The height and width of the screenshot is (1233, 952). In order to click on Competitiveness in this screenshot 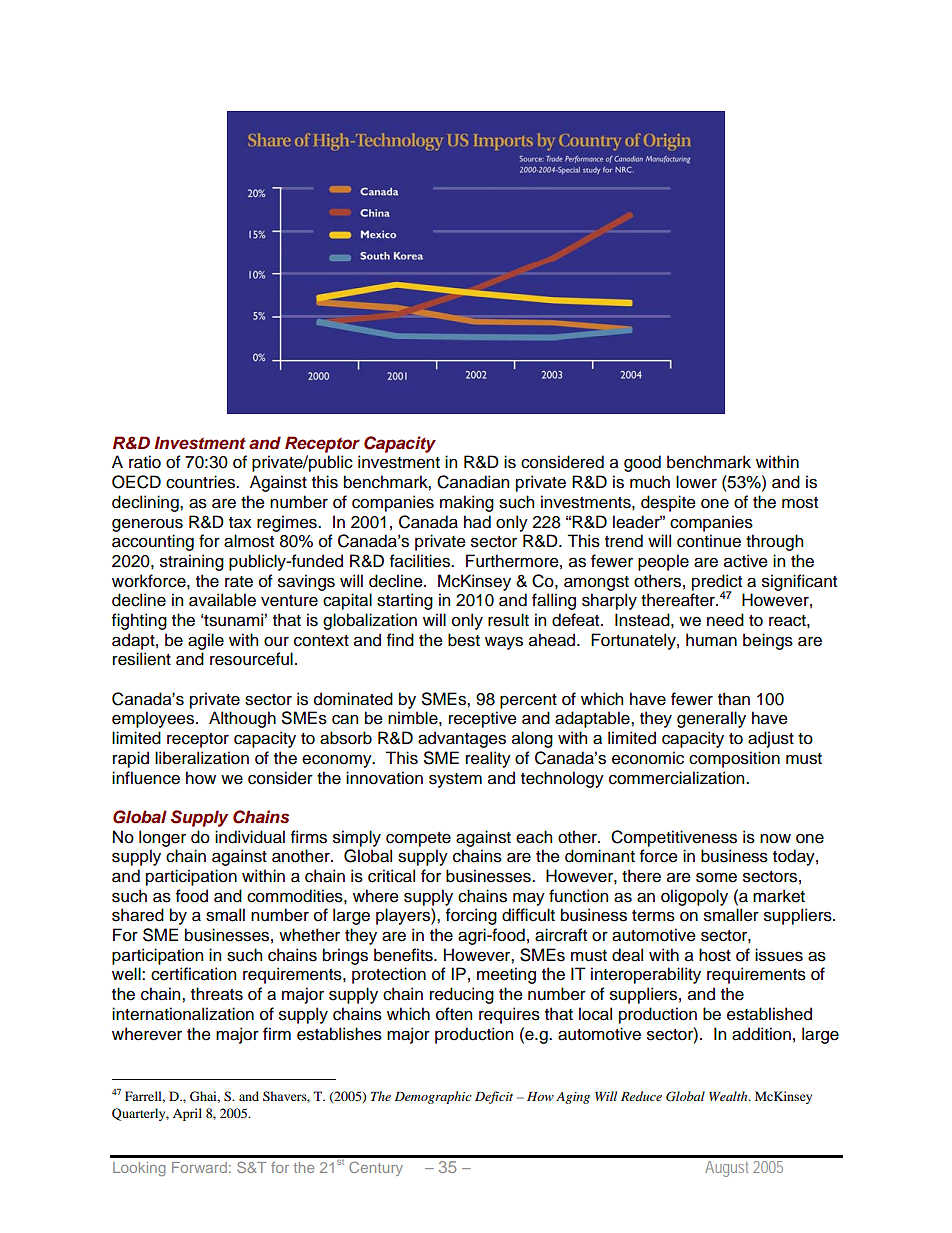, I will do `click(674, 838)`.
